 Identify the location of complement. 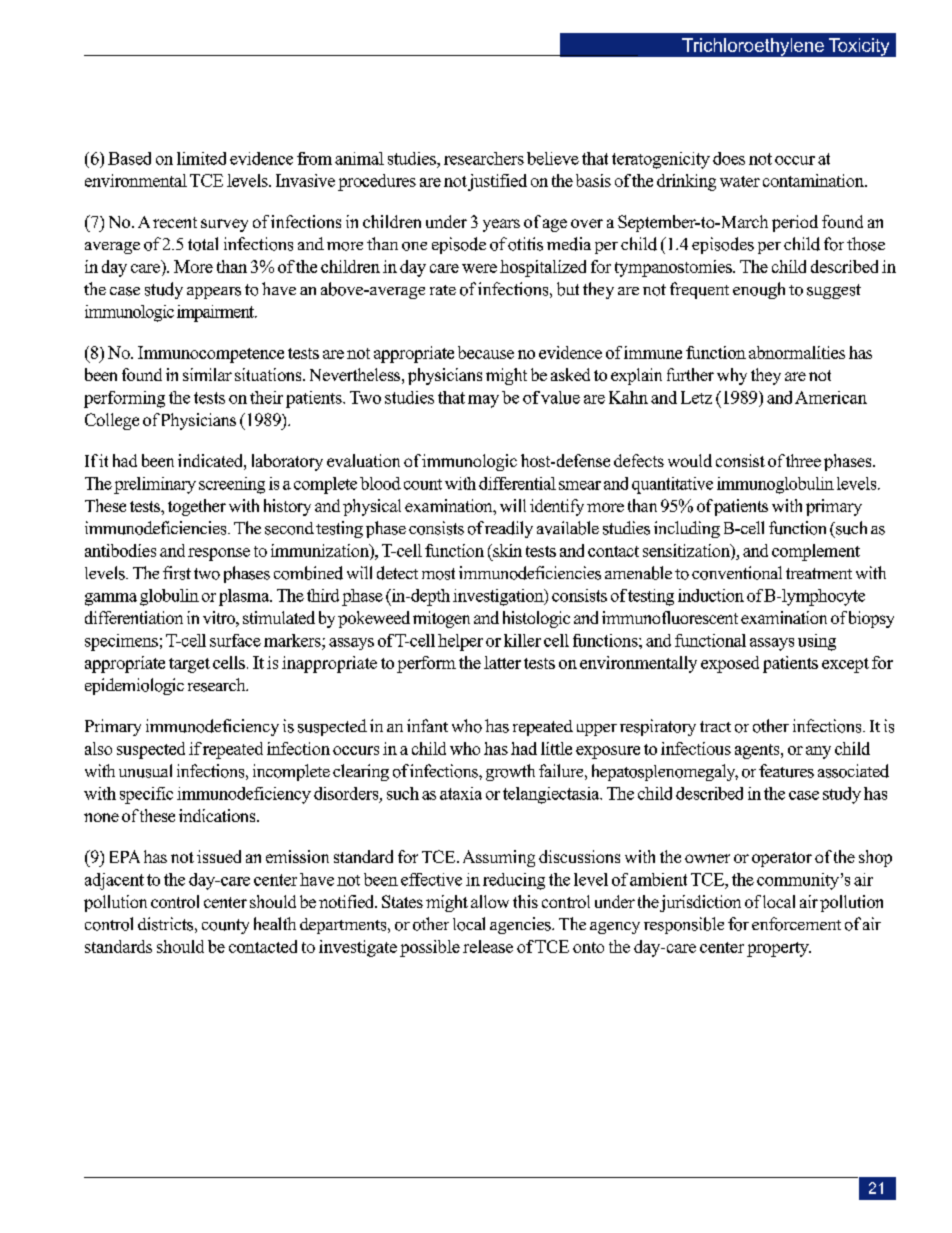
(816, 552).
